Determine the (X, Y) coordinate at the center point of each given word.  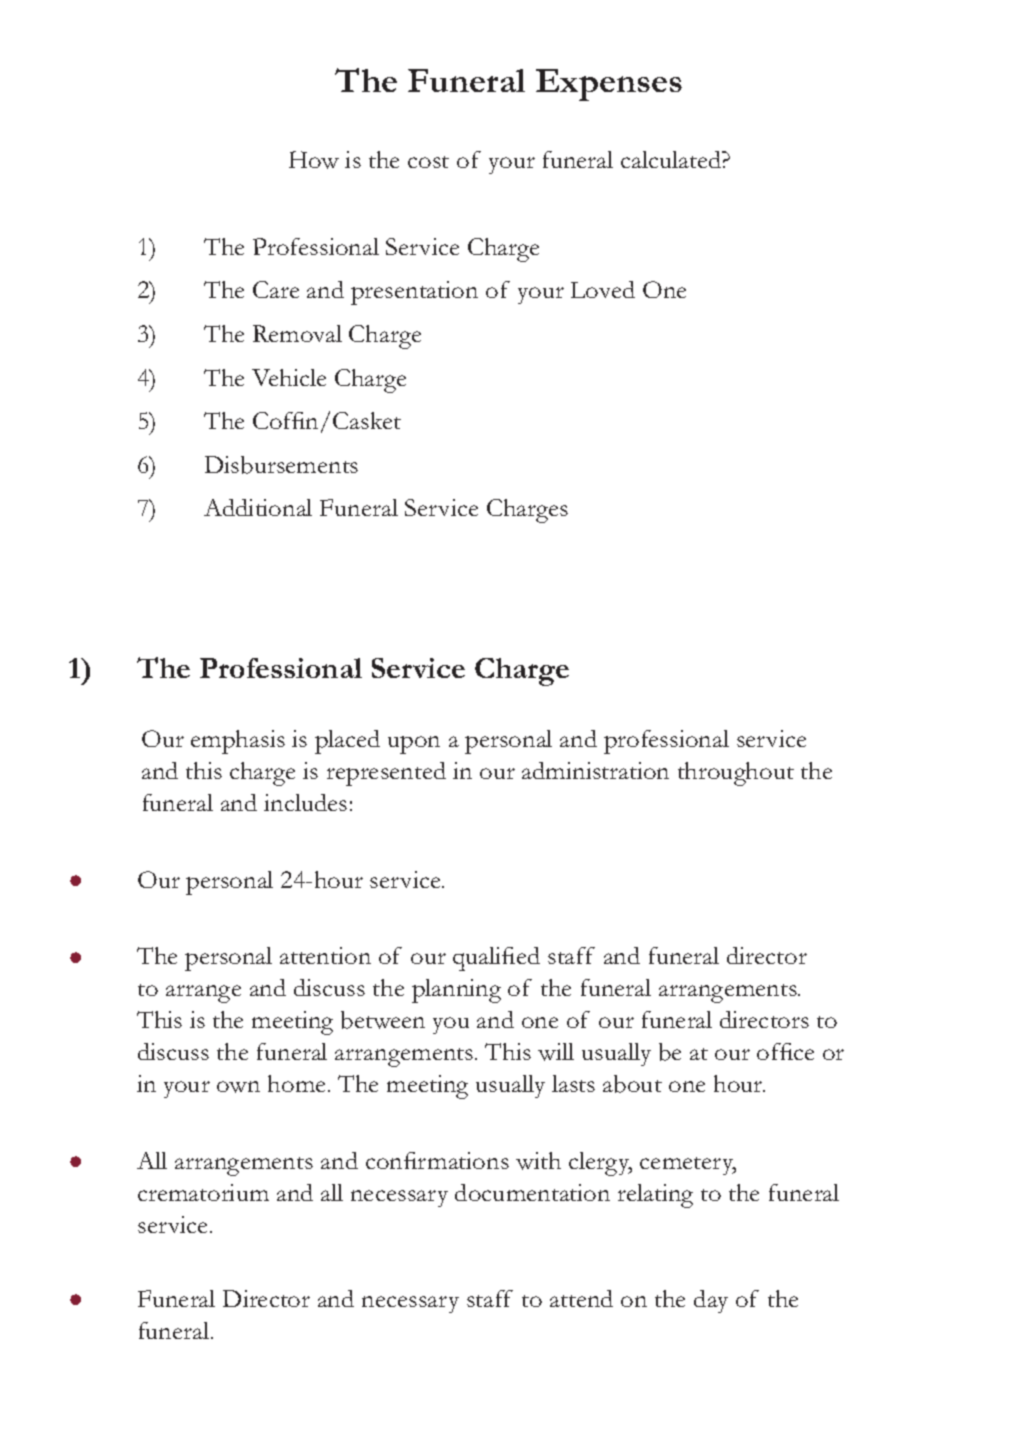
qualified (496, 959)
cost (428, 162)
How (314, 160)
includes (305, 802)
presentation (414, 293)
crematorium (203, 1192)
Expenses (609, 85)
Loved (603, 289)
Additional (258, 507)
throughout (736, 774)
